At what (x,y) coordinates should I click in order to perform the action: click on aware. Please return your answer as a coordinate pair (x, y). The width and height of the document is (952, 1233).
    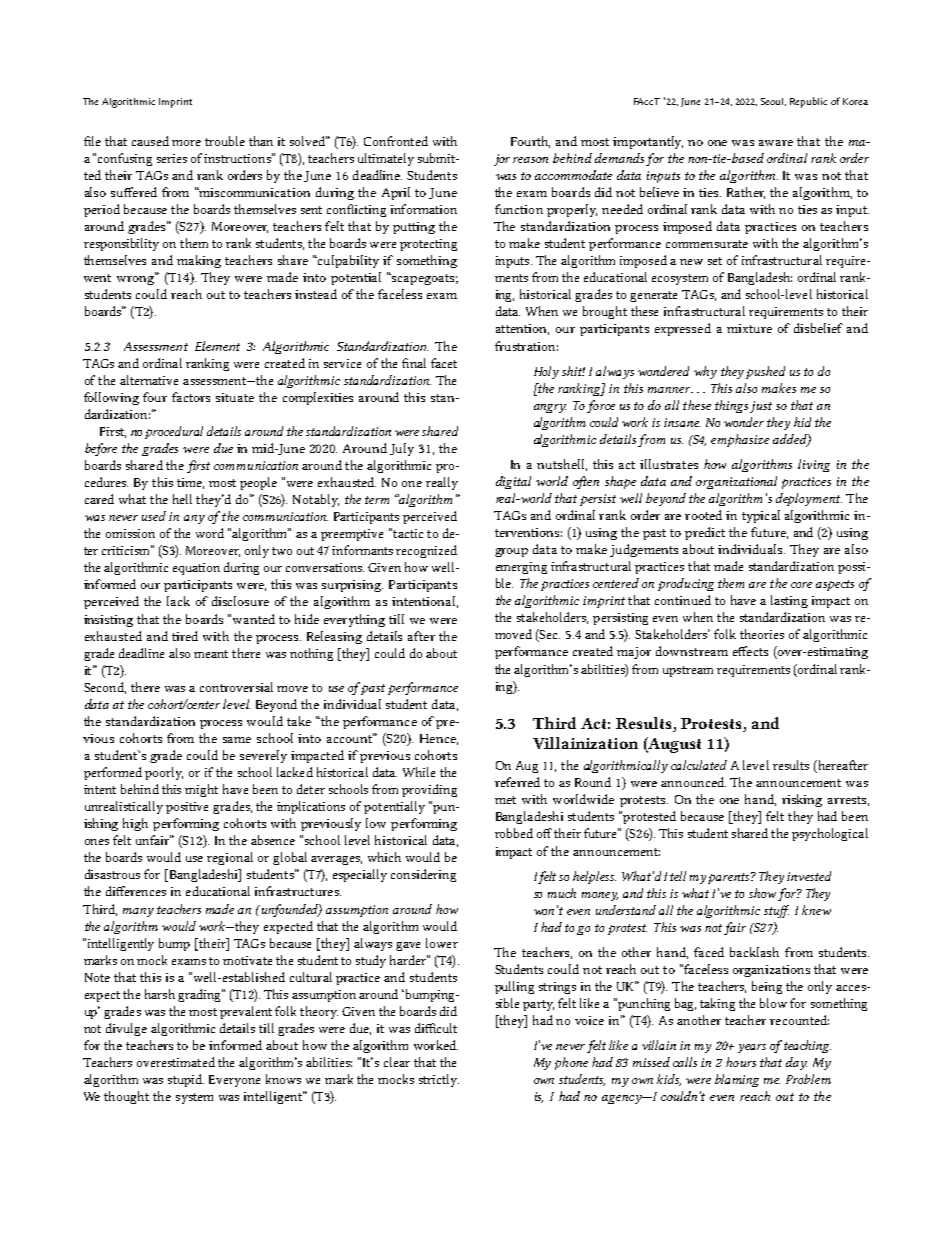
    Looking at the image, I should click on (776, 143).
